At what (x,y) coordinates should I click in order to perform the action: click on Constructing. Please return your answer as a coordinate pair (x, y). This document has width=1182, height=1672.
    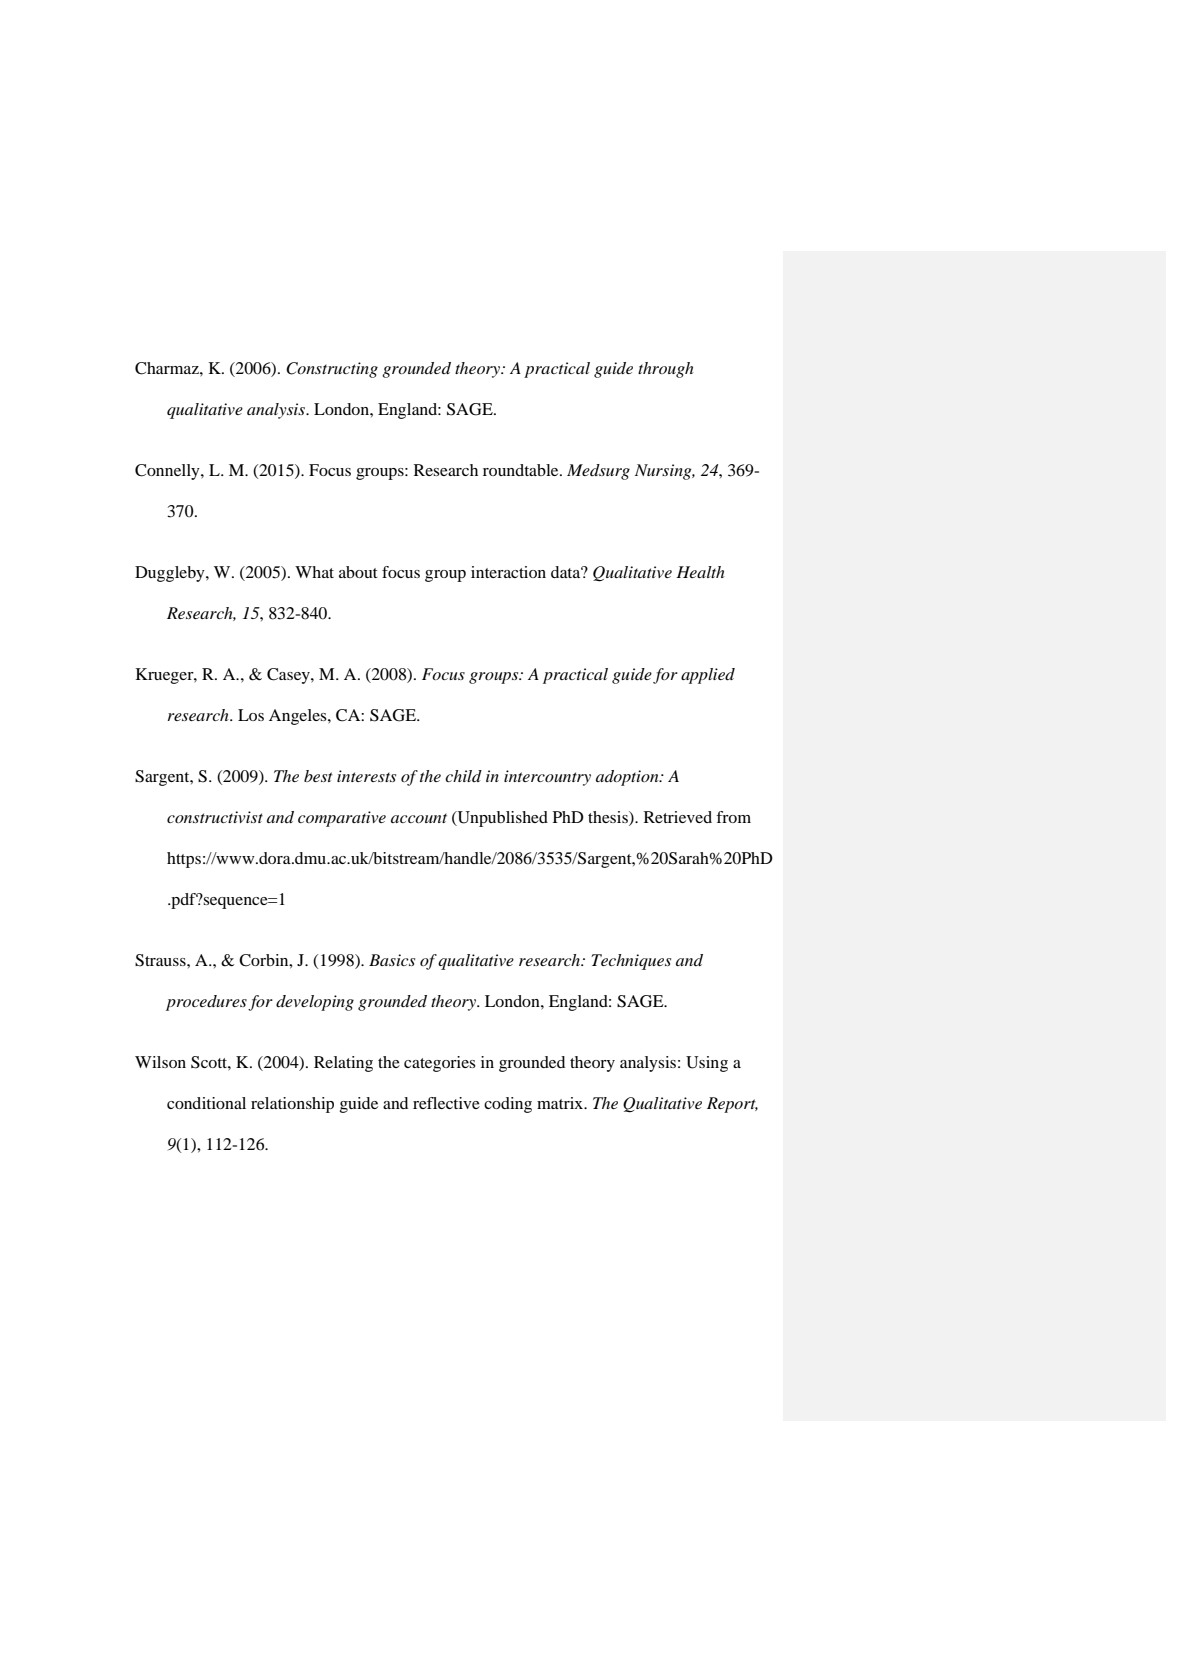
    Looking at the image, I should click on (332, 370).
